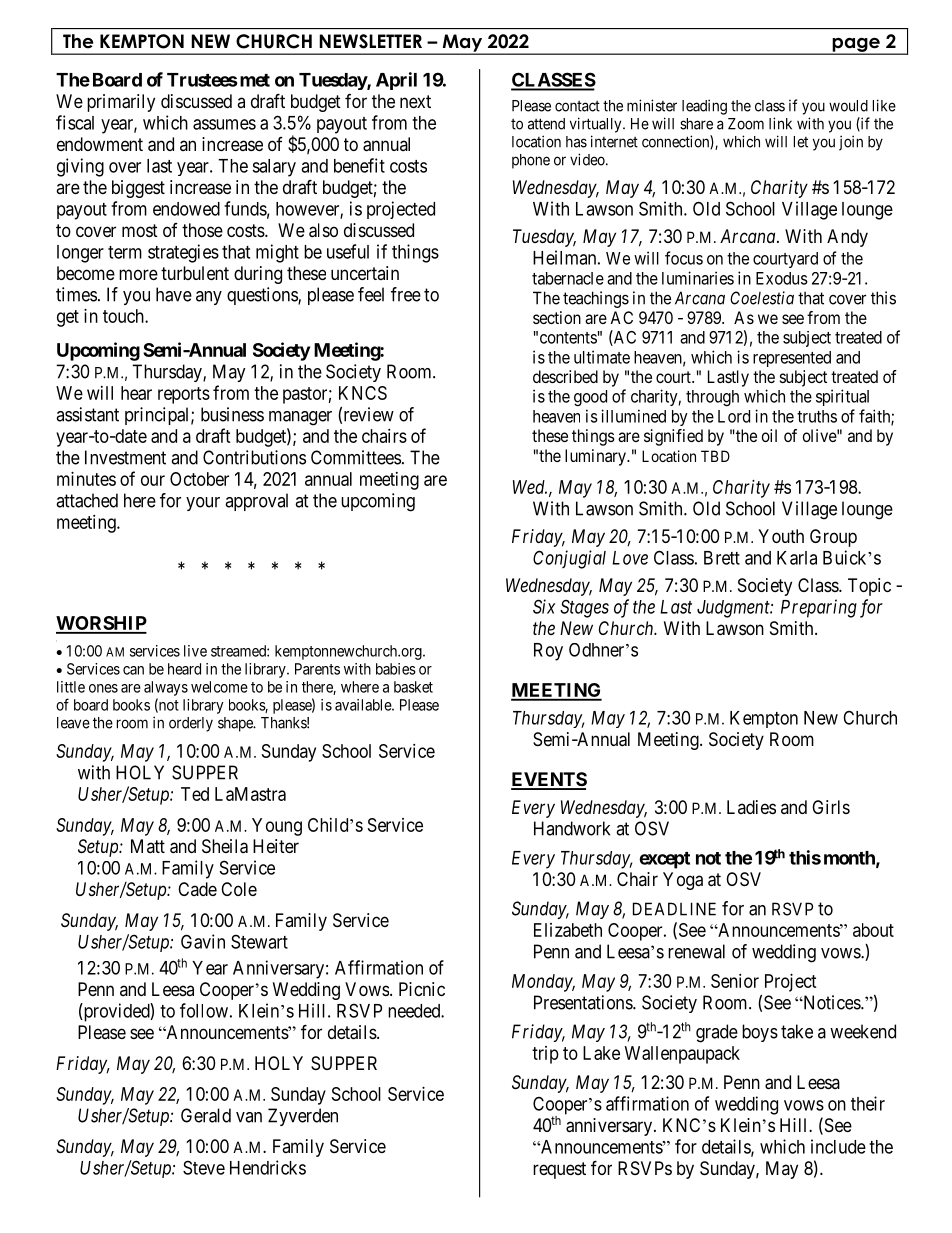 The image size is (952, 1233). I want to click on link, so click(780, 123).
